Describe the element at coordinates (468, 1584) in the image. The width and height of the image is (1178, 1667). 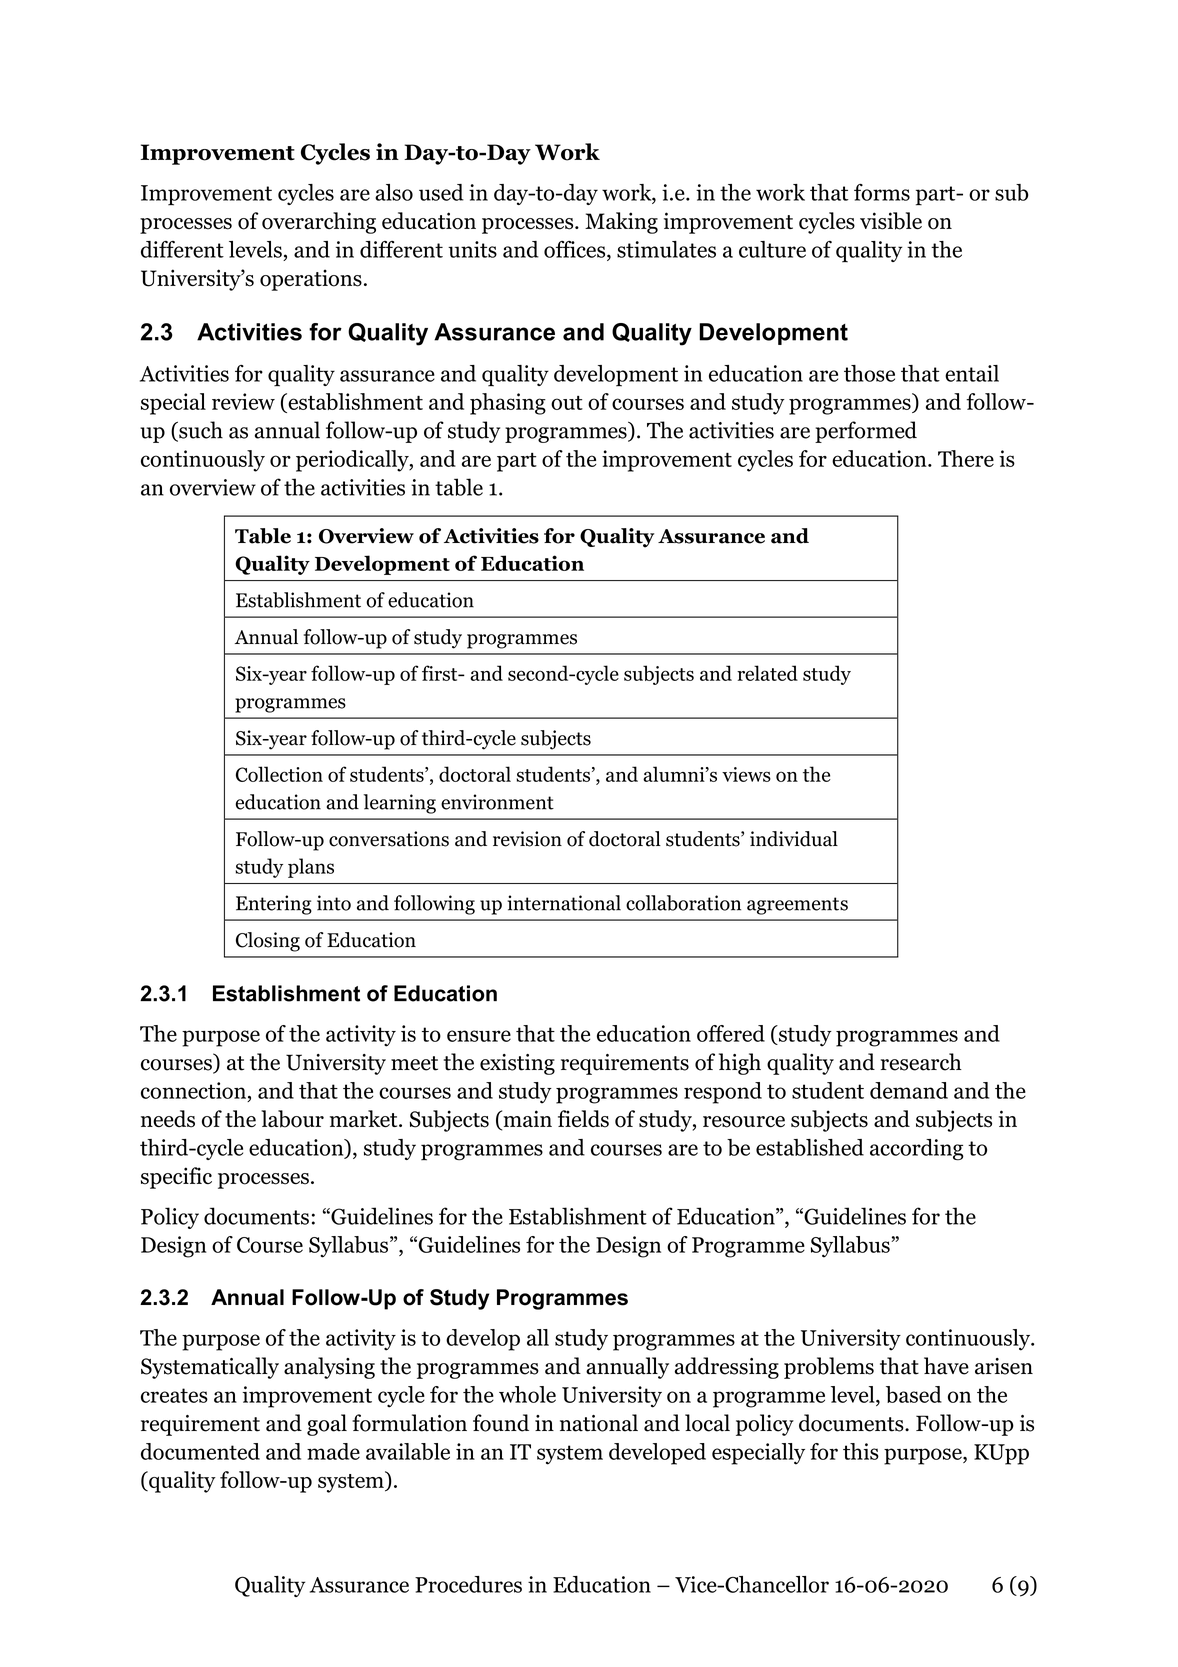
I see `Procedures` at that location.
